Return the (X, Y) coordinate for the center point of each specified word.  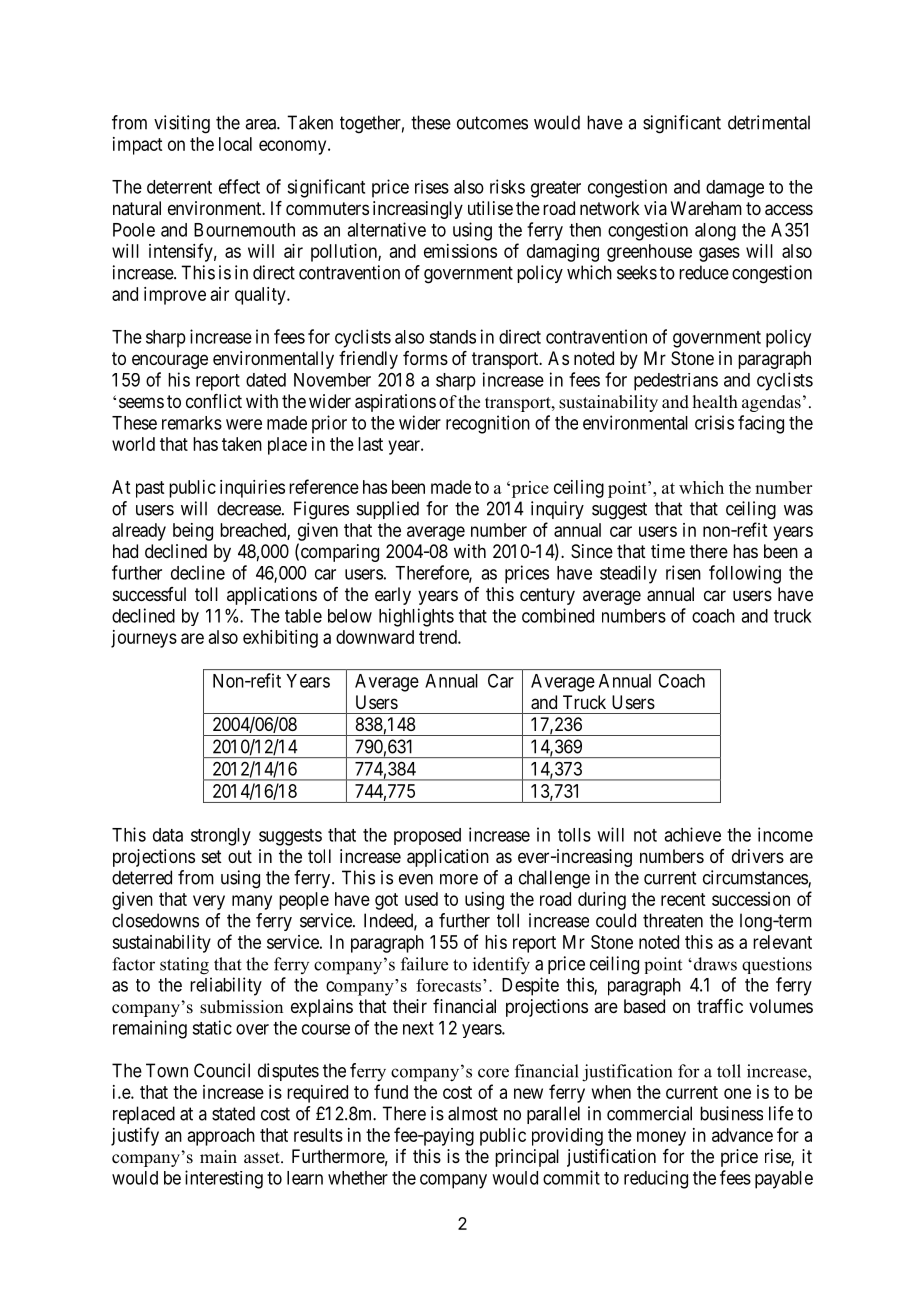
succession (751, 899)
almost (473, 1113)
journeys (144, 639)
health (715, 402)
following (745, 574)
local (235, 144)
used (421, 899)
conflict (214, 401)
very (209, 902)
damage (735, 189)
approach (221, 1137)
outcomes (492, 123)
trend (439, 637)
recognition (488, 424)
